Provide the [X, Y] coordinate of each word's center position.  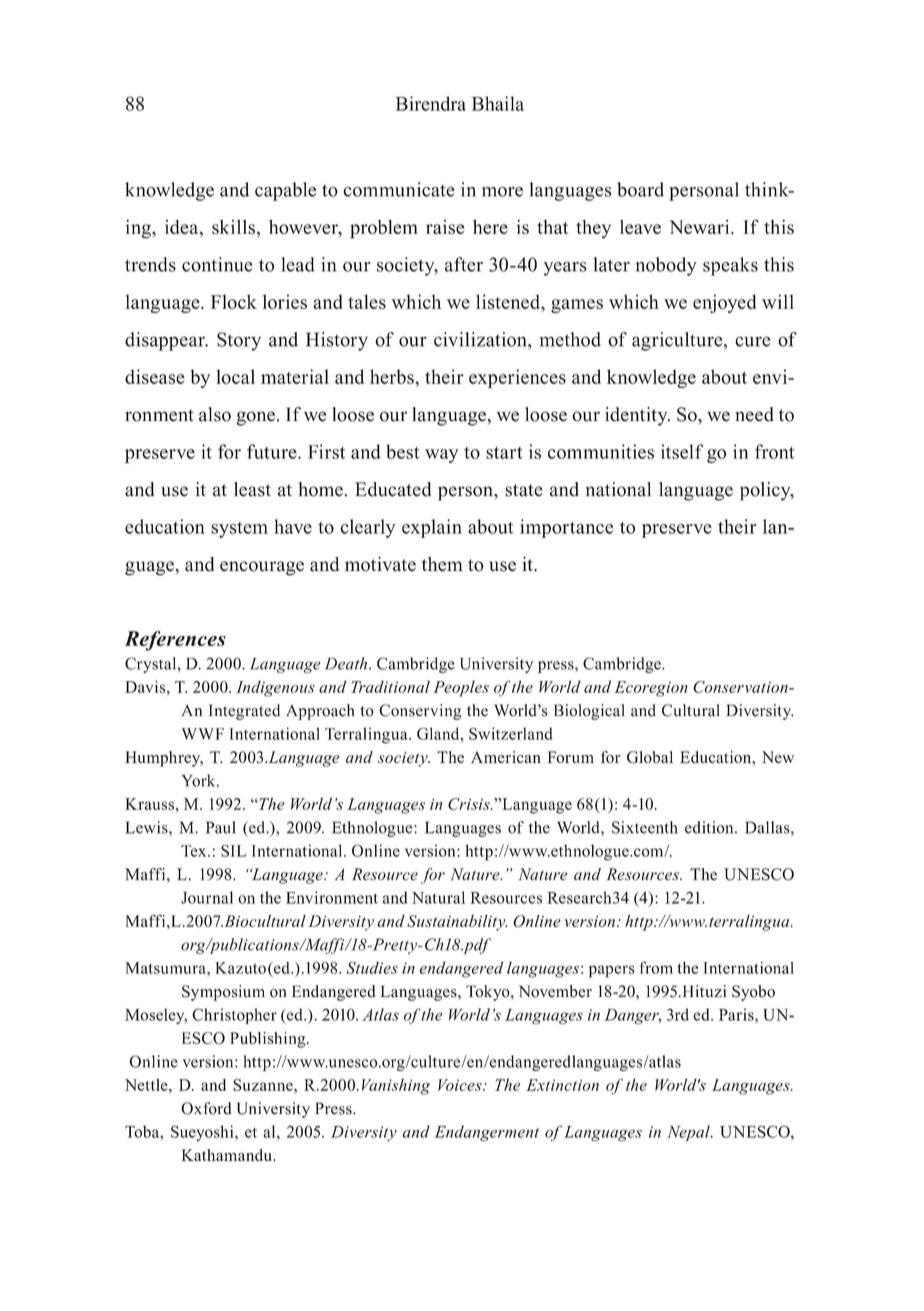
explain [432, 528]
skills [233, 227]
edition [710, 827]
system [239, 530]
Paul [221, 827]
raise [445, 227]
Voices [461, 1085]
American [506, 757]
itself [682, 451]
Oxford [206, 1108]
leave [640, 227]
